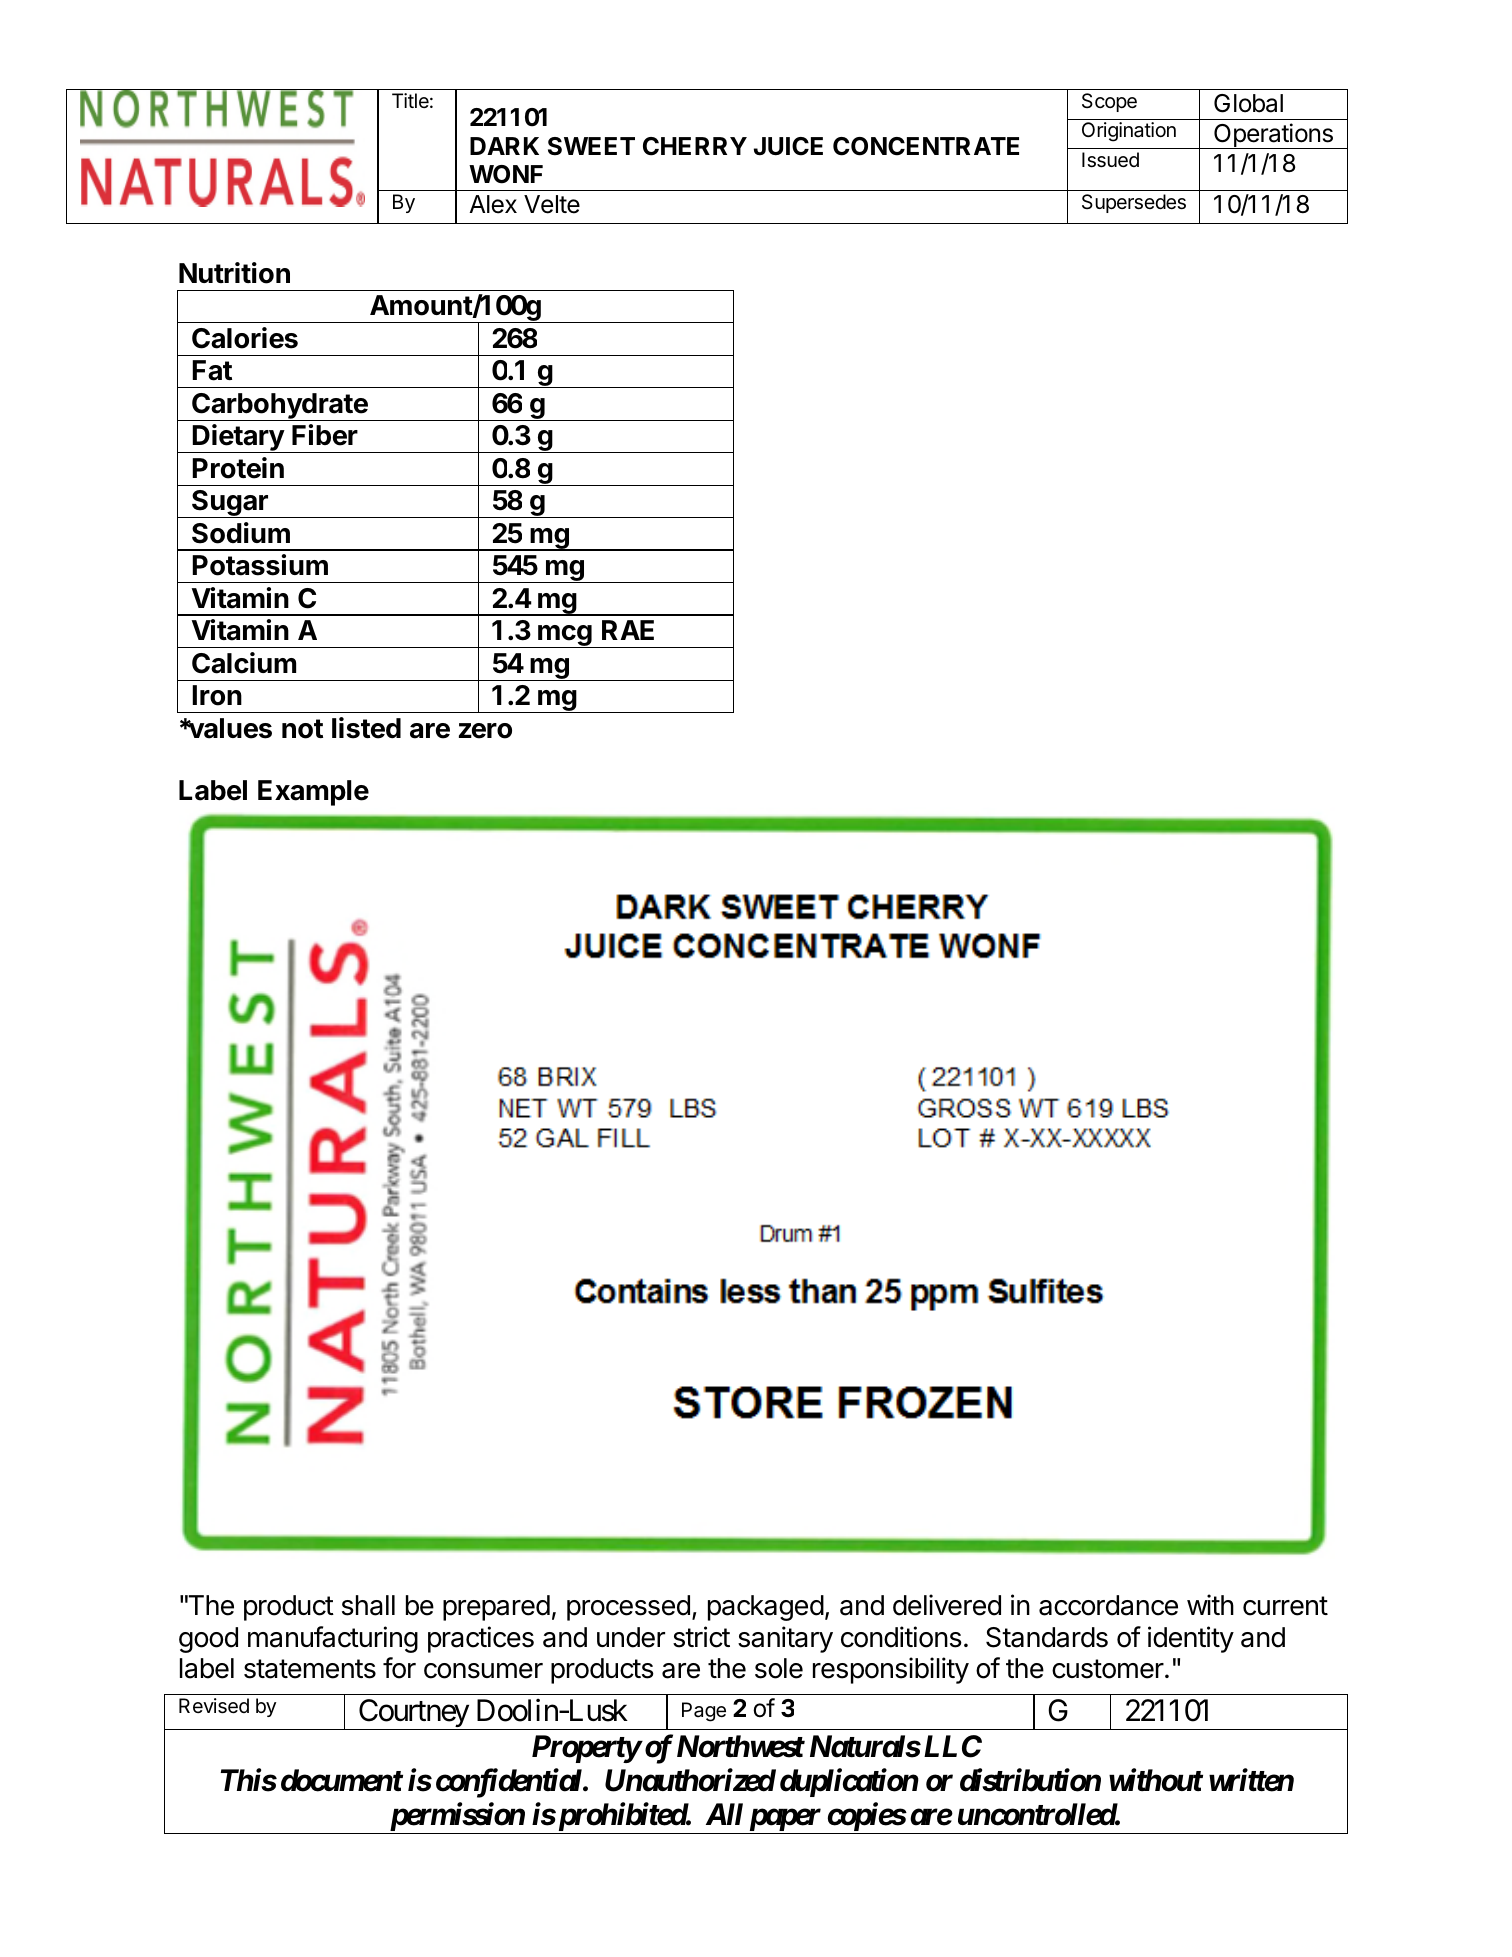 Image resolution: width=1512 pixels, height=1957 pixels. I want to click on zero, so click(485, 731).
